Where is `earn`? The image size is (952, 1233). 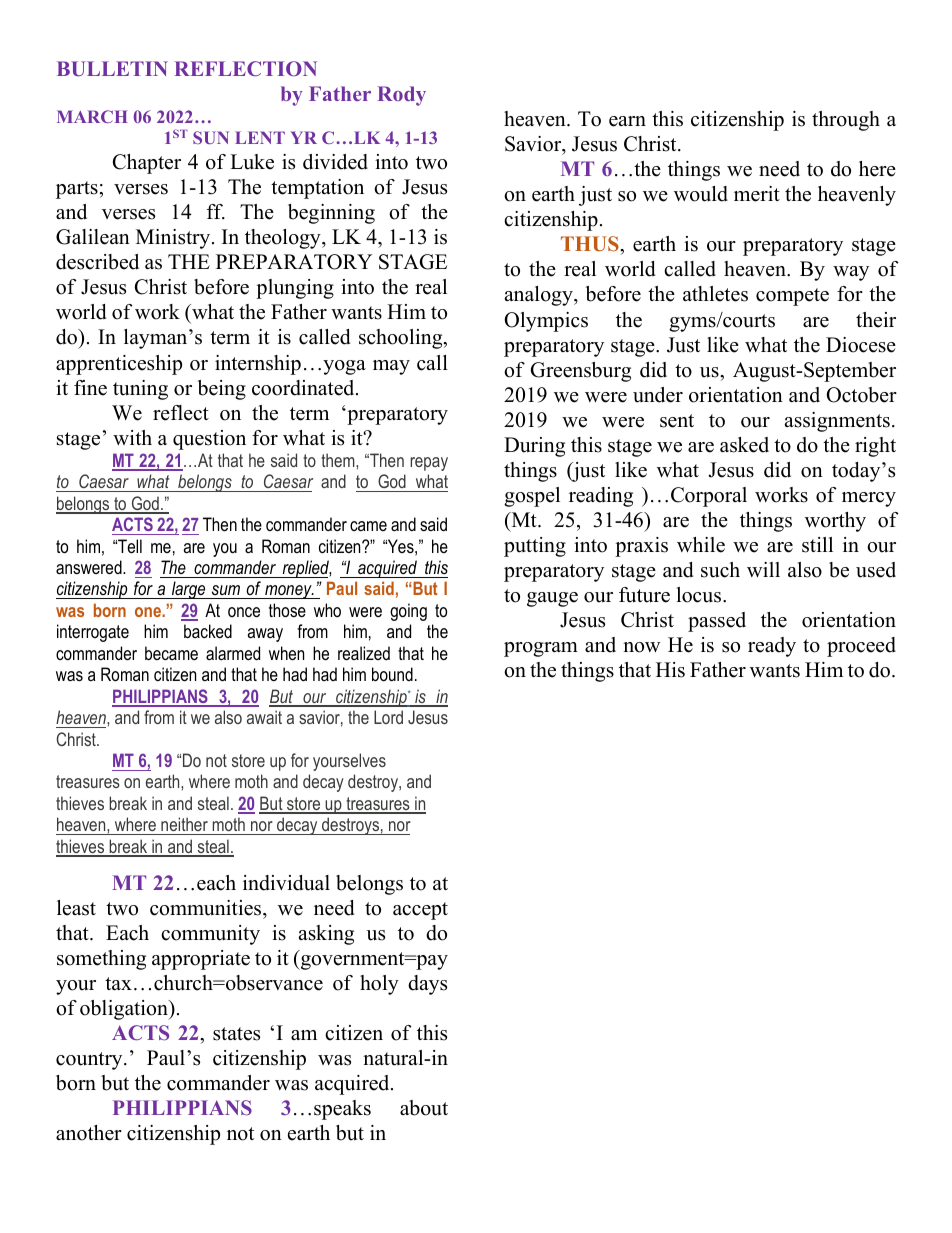 earn is located at coordinates (627, 121).
